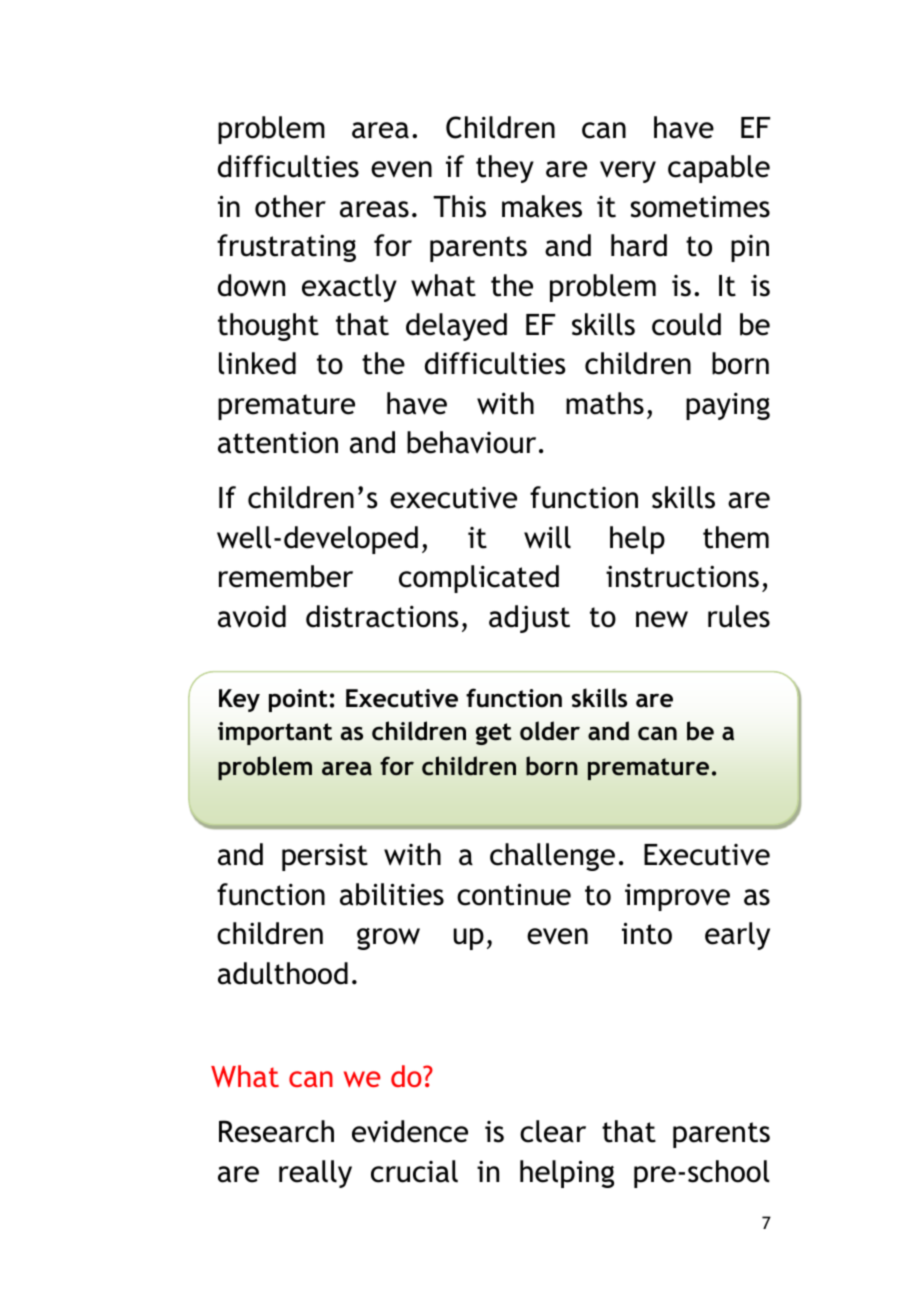  What do you see at coordinates (298, 700) in the screenshot?
I see `point` at bounding box center [298, 700].
